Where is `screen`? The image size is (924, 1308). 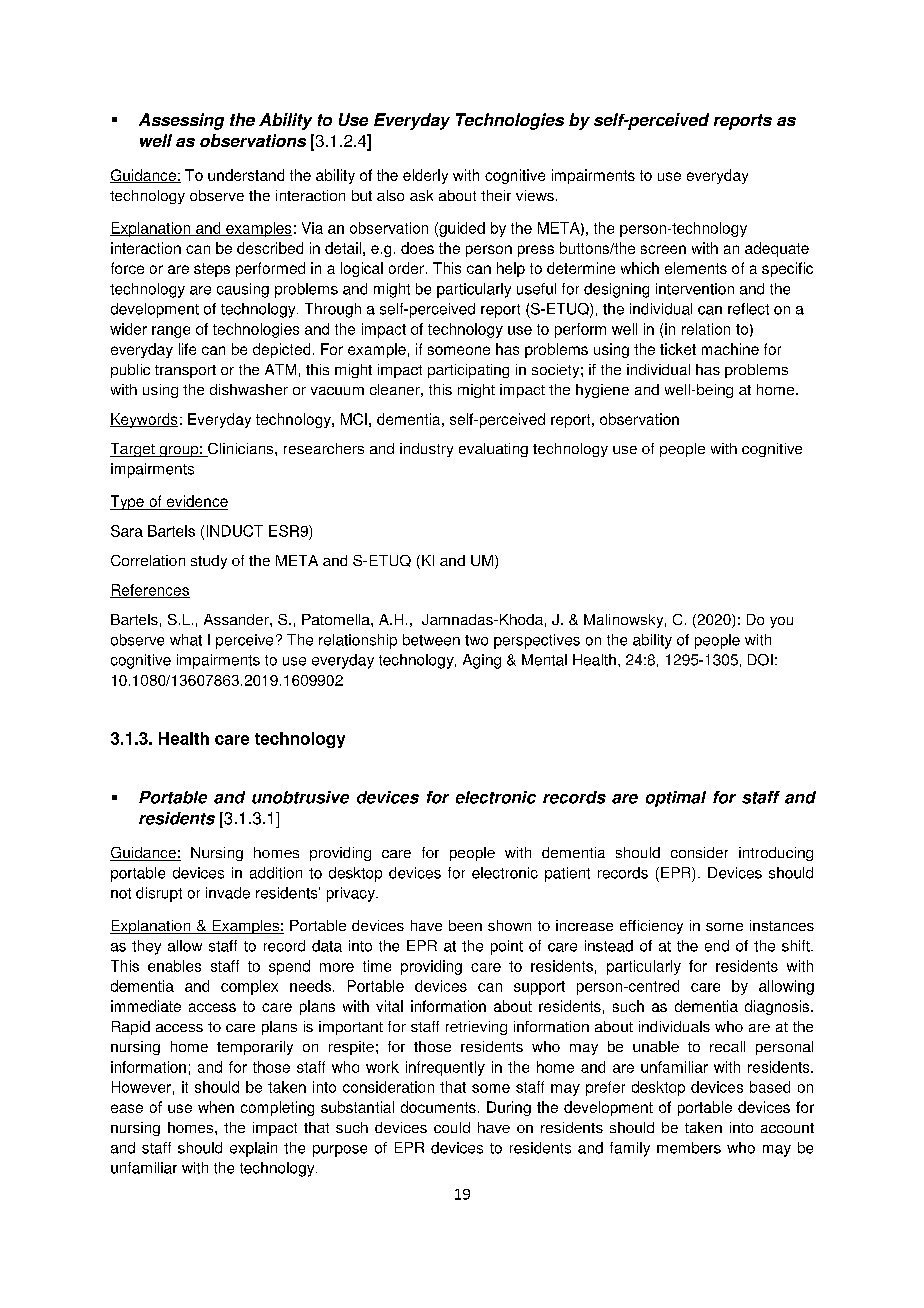 screen is located at coordinates (663, 249).
